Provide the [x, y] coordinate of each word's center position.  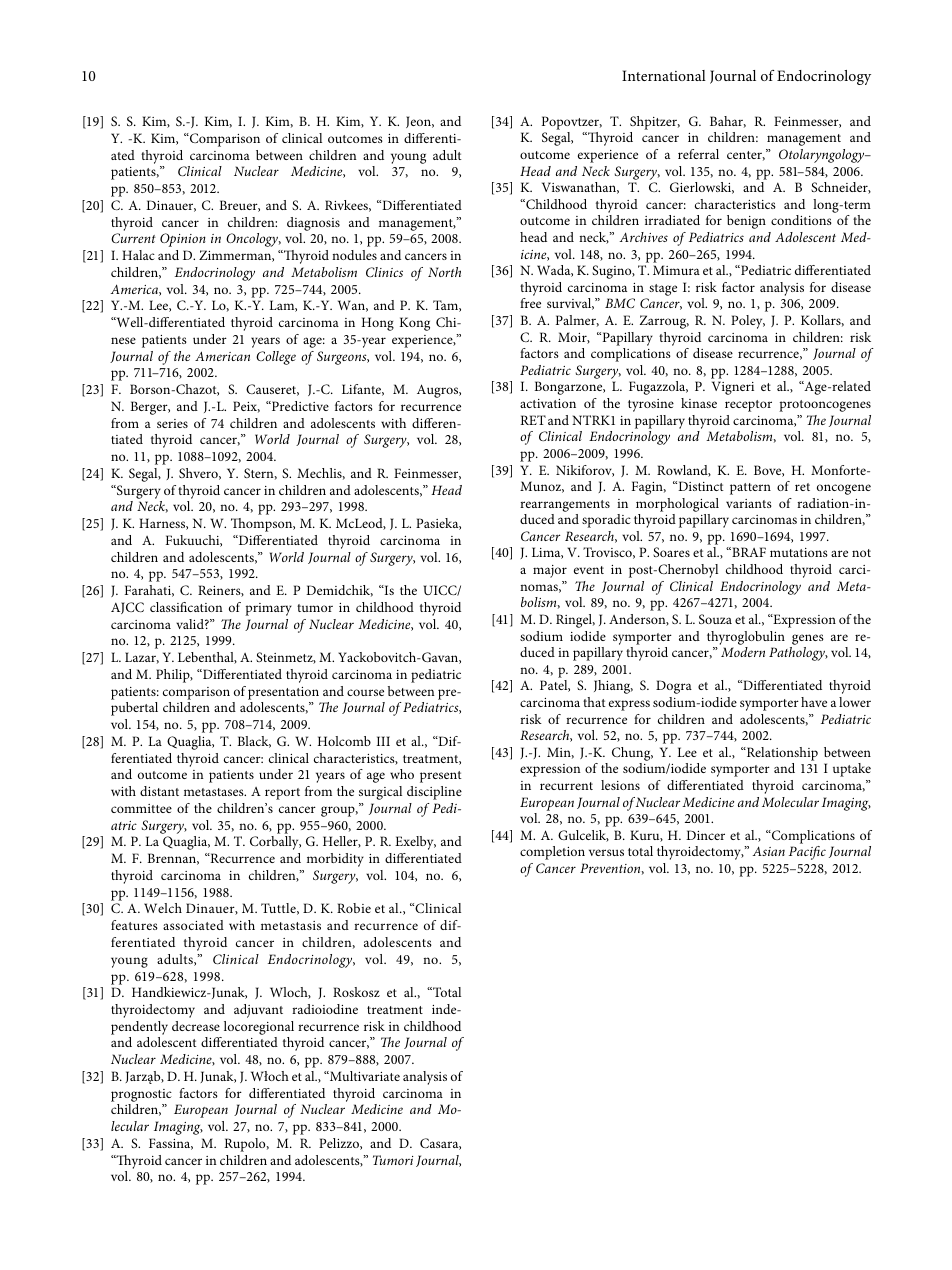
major [550, 571]
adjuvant [258, 1011]
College [276, 358]
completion [552, 853]
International [664, 75]
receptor [748, 406]
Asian [768, 851]
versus [606, 852]
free [530, 303]
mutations [799, 552]
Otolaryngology [823, 156]
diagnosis [313, 224]
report [282, 794]
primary [268, 609]
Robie [354, 908]
